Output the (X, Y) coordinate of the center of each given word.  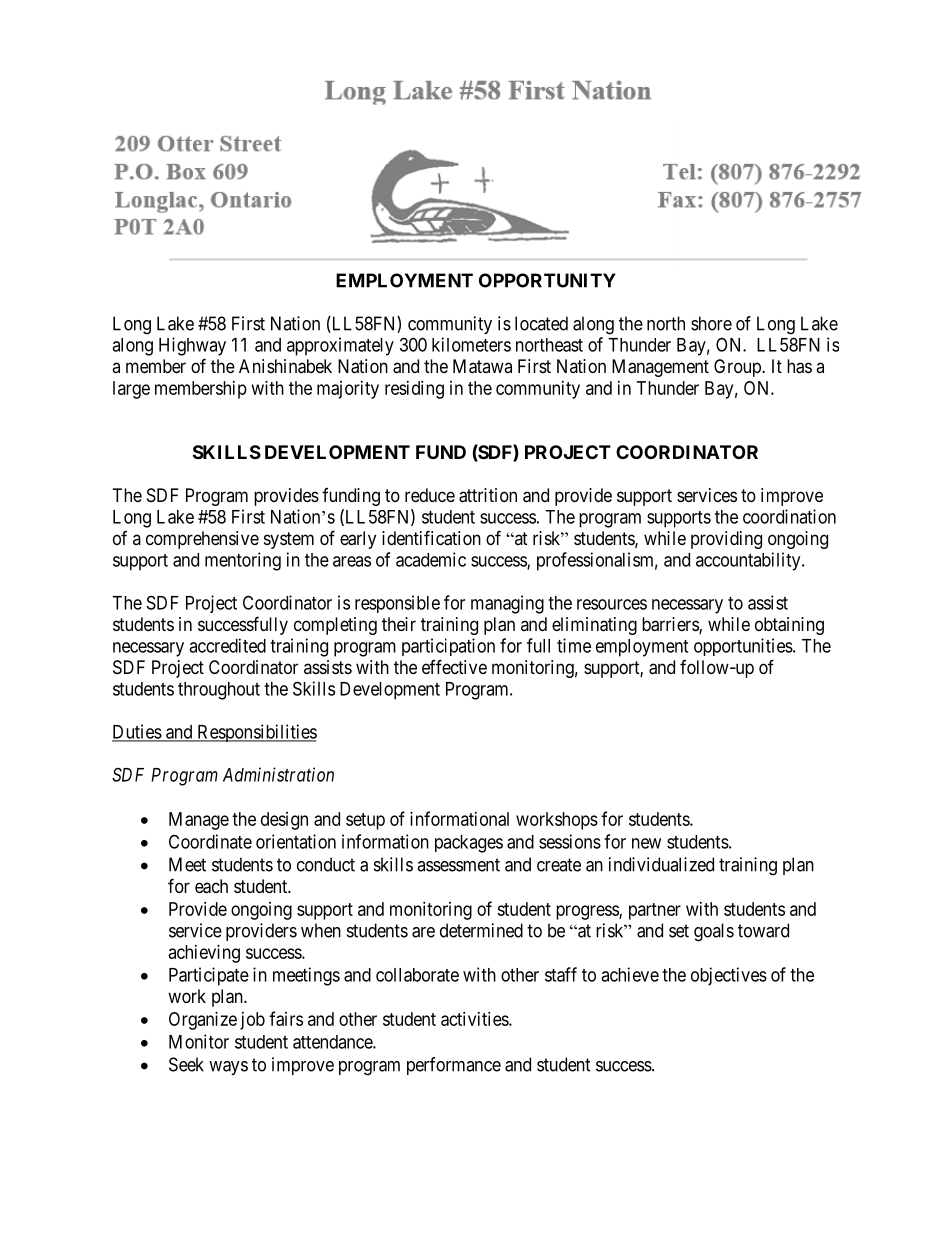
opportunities (743, 647)
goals (714, 932)
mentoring (243, 561)
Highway (192, 346)
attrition (488, 495)
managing (507, 604)
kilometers (471, 344)
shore (711, 323)
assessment (458, 865)
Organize (203, 1021)
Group (738, 368)
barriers (671, 625)
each (211, 886)
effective (454, 666)
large (131, 390)
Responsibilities (256, 733)
